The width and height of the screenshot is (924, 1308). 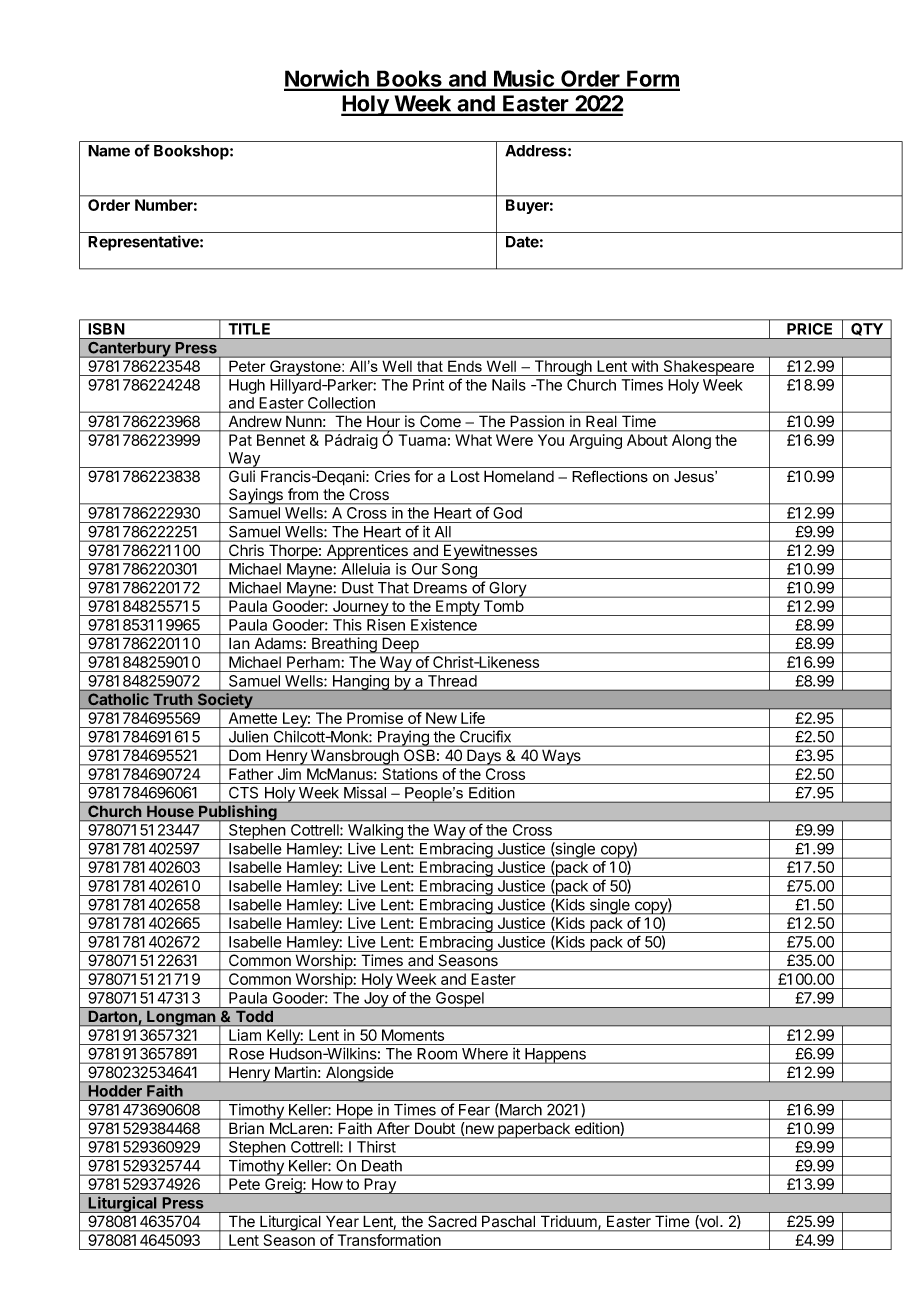 I want to click on Collection, so click(x=341, y=403).
